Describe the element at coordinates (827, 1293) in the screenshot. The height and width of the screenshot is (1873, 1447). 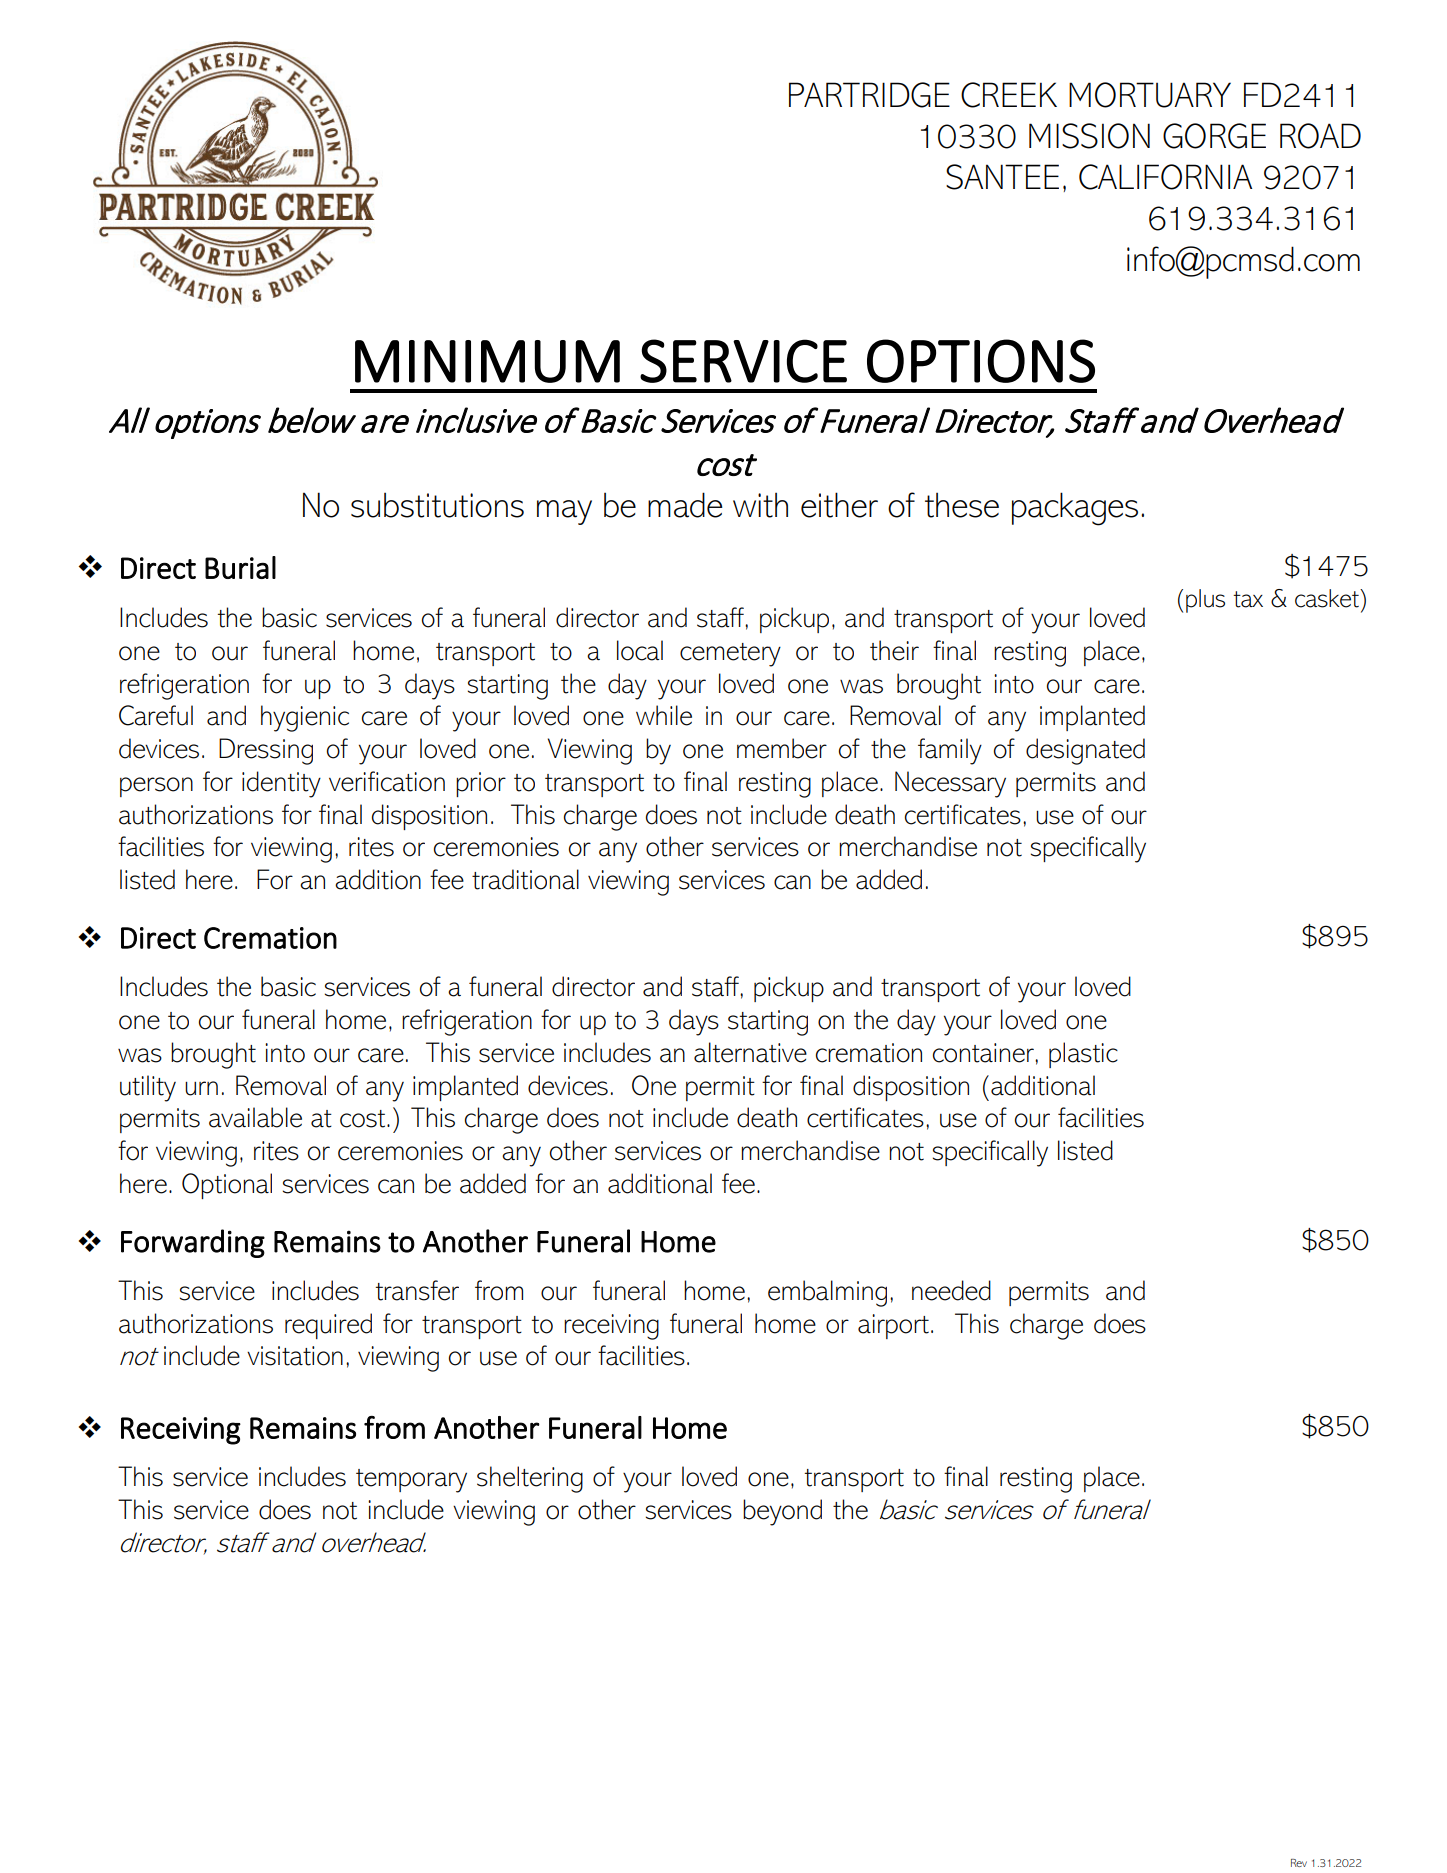
I see `embalming` at that location.
